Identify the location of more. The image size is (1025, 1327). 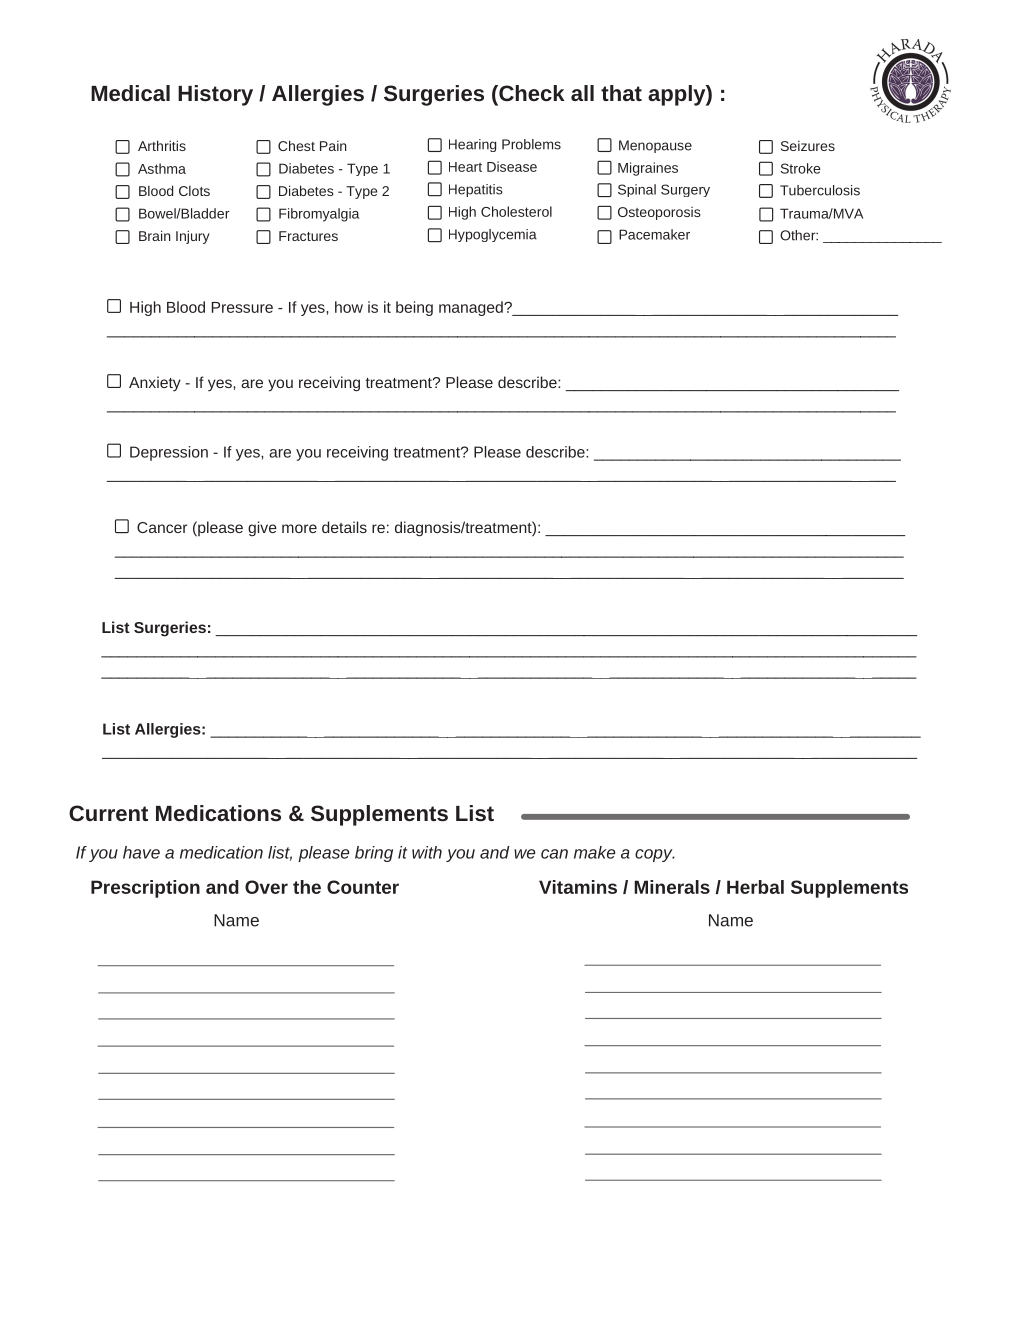
(299, 528).
